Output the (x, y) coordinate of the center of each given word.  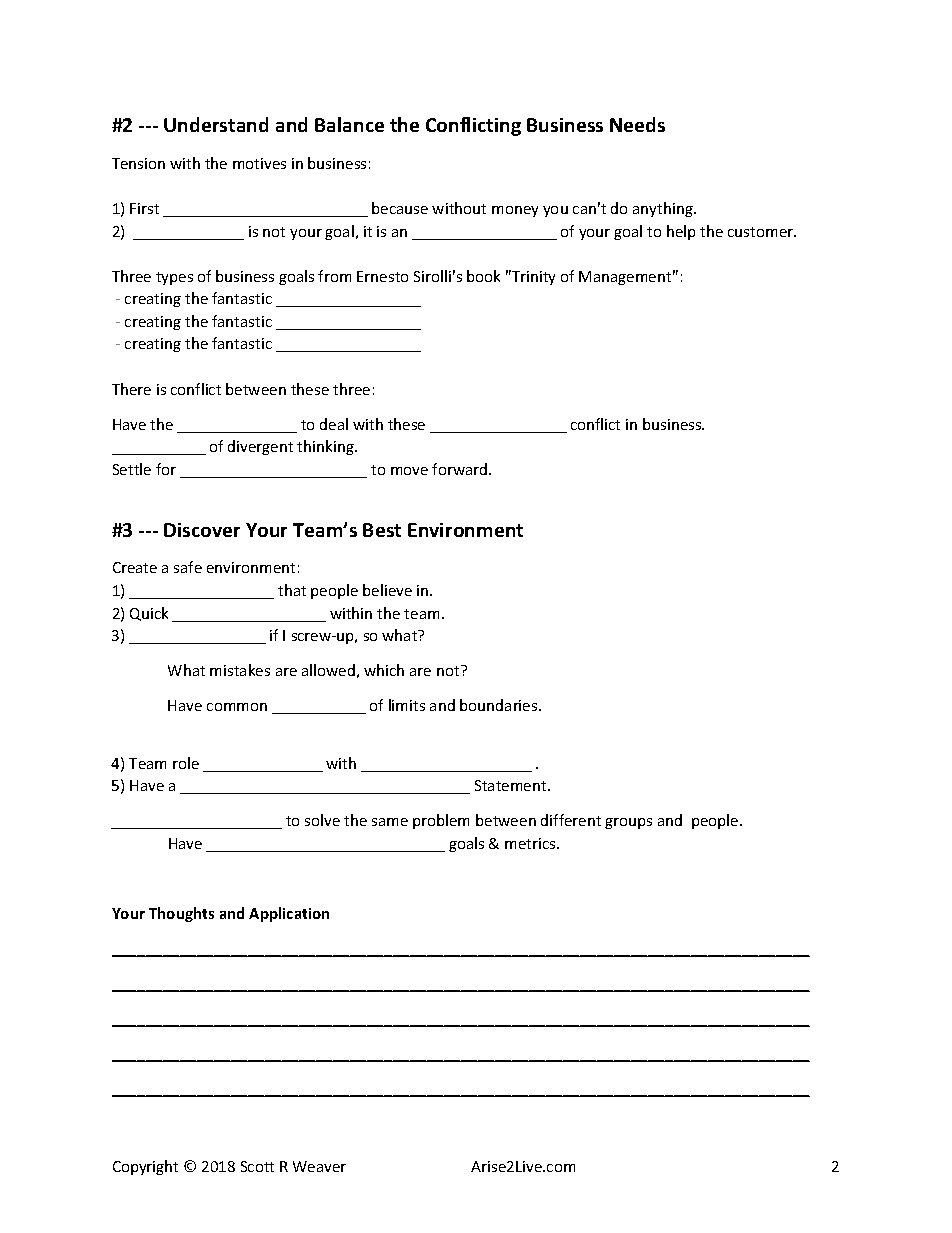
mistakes (240, 670)
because (400, 208)
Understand (216, 124)
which (384, 670)
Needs (637, 124)
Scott (257, 1166)
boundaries (500, 705)
